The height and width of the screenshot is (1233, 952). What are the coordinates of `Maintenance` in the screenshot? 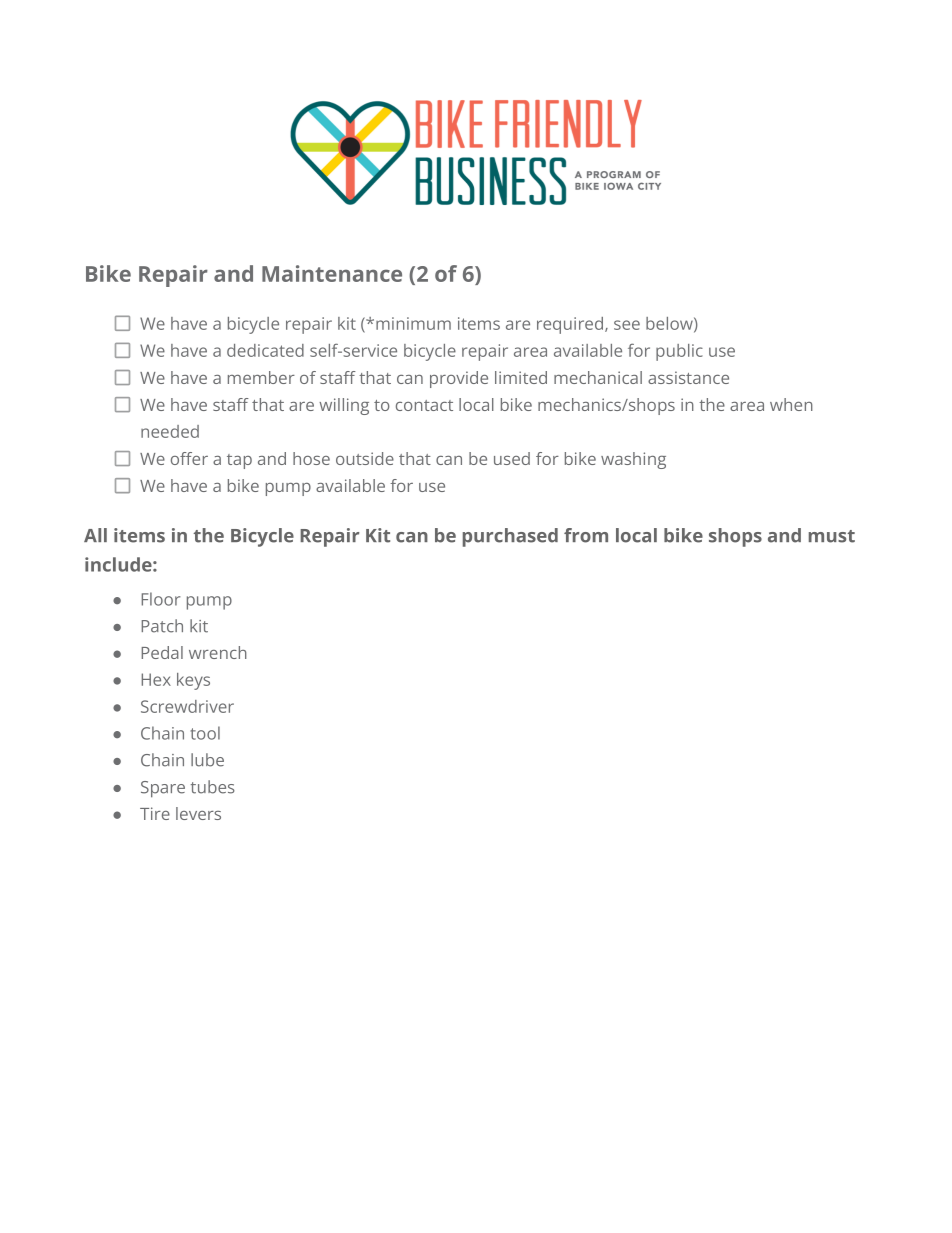 It's located at (332, 273).
